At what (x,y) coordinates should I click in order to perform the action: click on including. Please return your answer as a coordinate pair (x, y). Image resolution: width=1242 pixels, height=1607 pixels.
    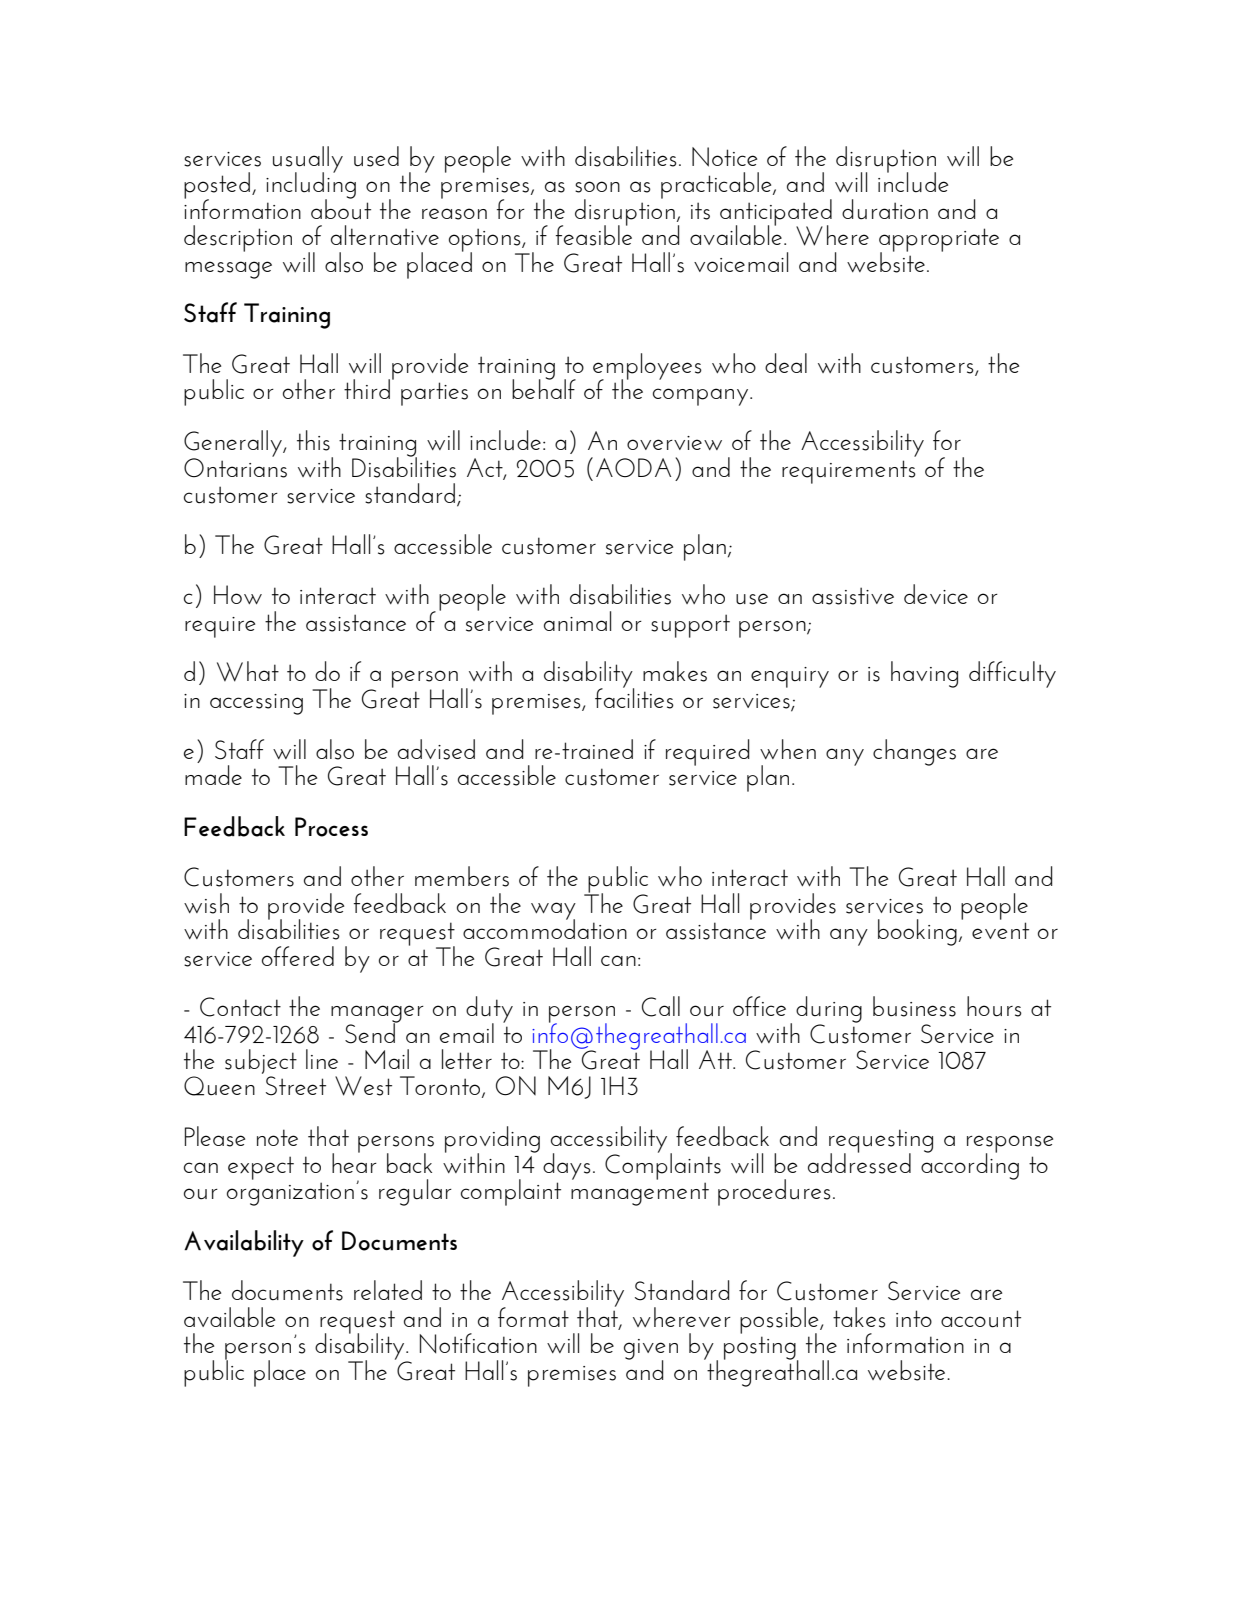
    Looking at the image, I should click on (311, 185).
